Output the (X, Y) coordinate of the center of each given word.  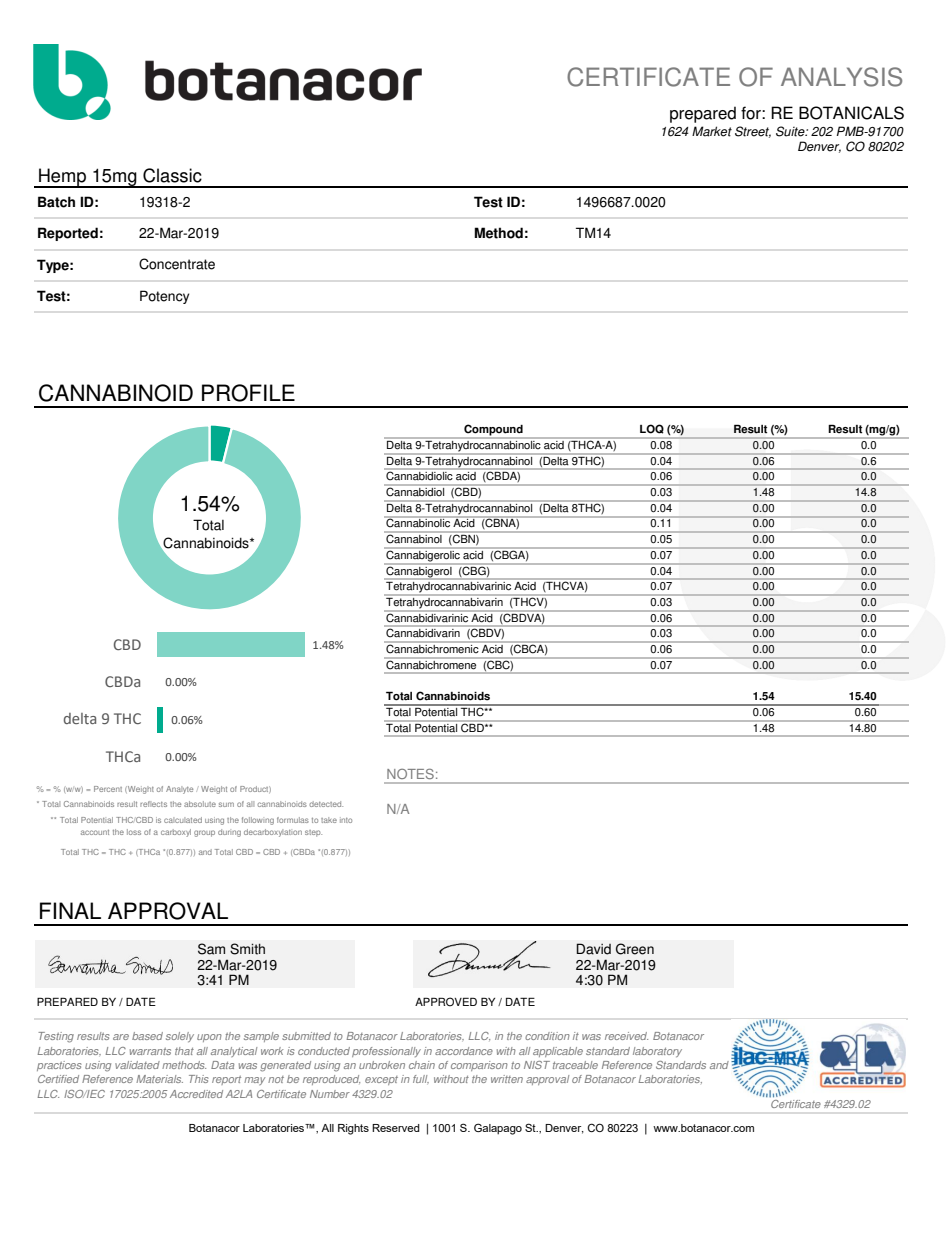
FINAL (70, 910)
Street (753, 132)
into (346, 820)
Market (712, 131)
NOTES (411, 774)
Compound (493, 431)
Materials (159, 1079)
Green (635, 949)
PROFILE (248, 393)
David (593, 949)
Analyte (179, 790)
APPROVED (446, 1002)
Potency (164, 297)
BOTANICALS (851, 113)
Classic (172, 175)
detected (326, 804)
